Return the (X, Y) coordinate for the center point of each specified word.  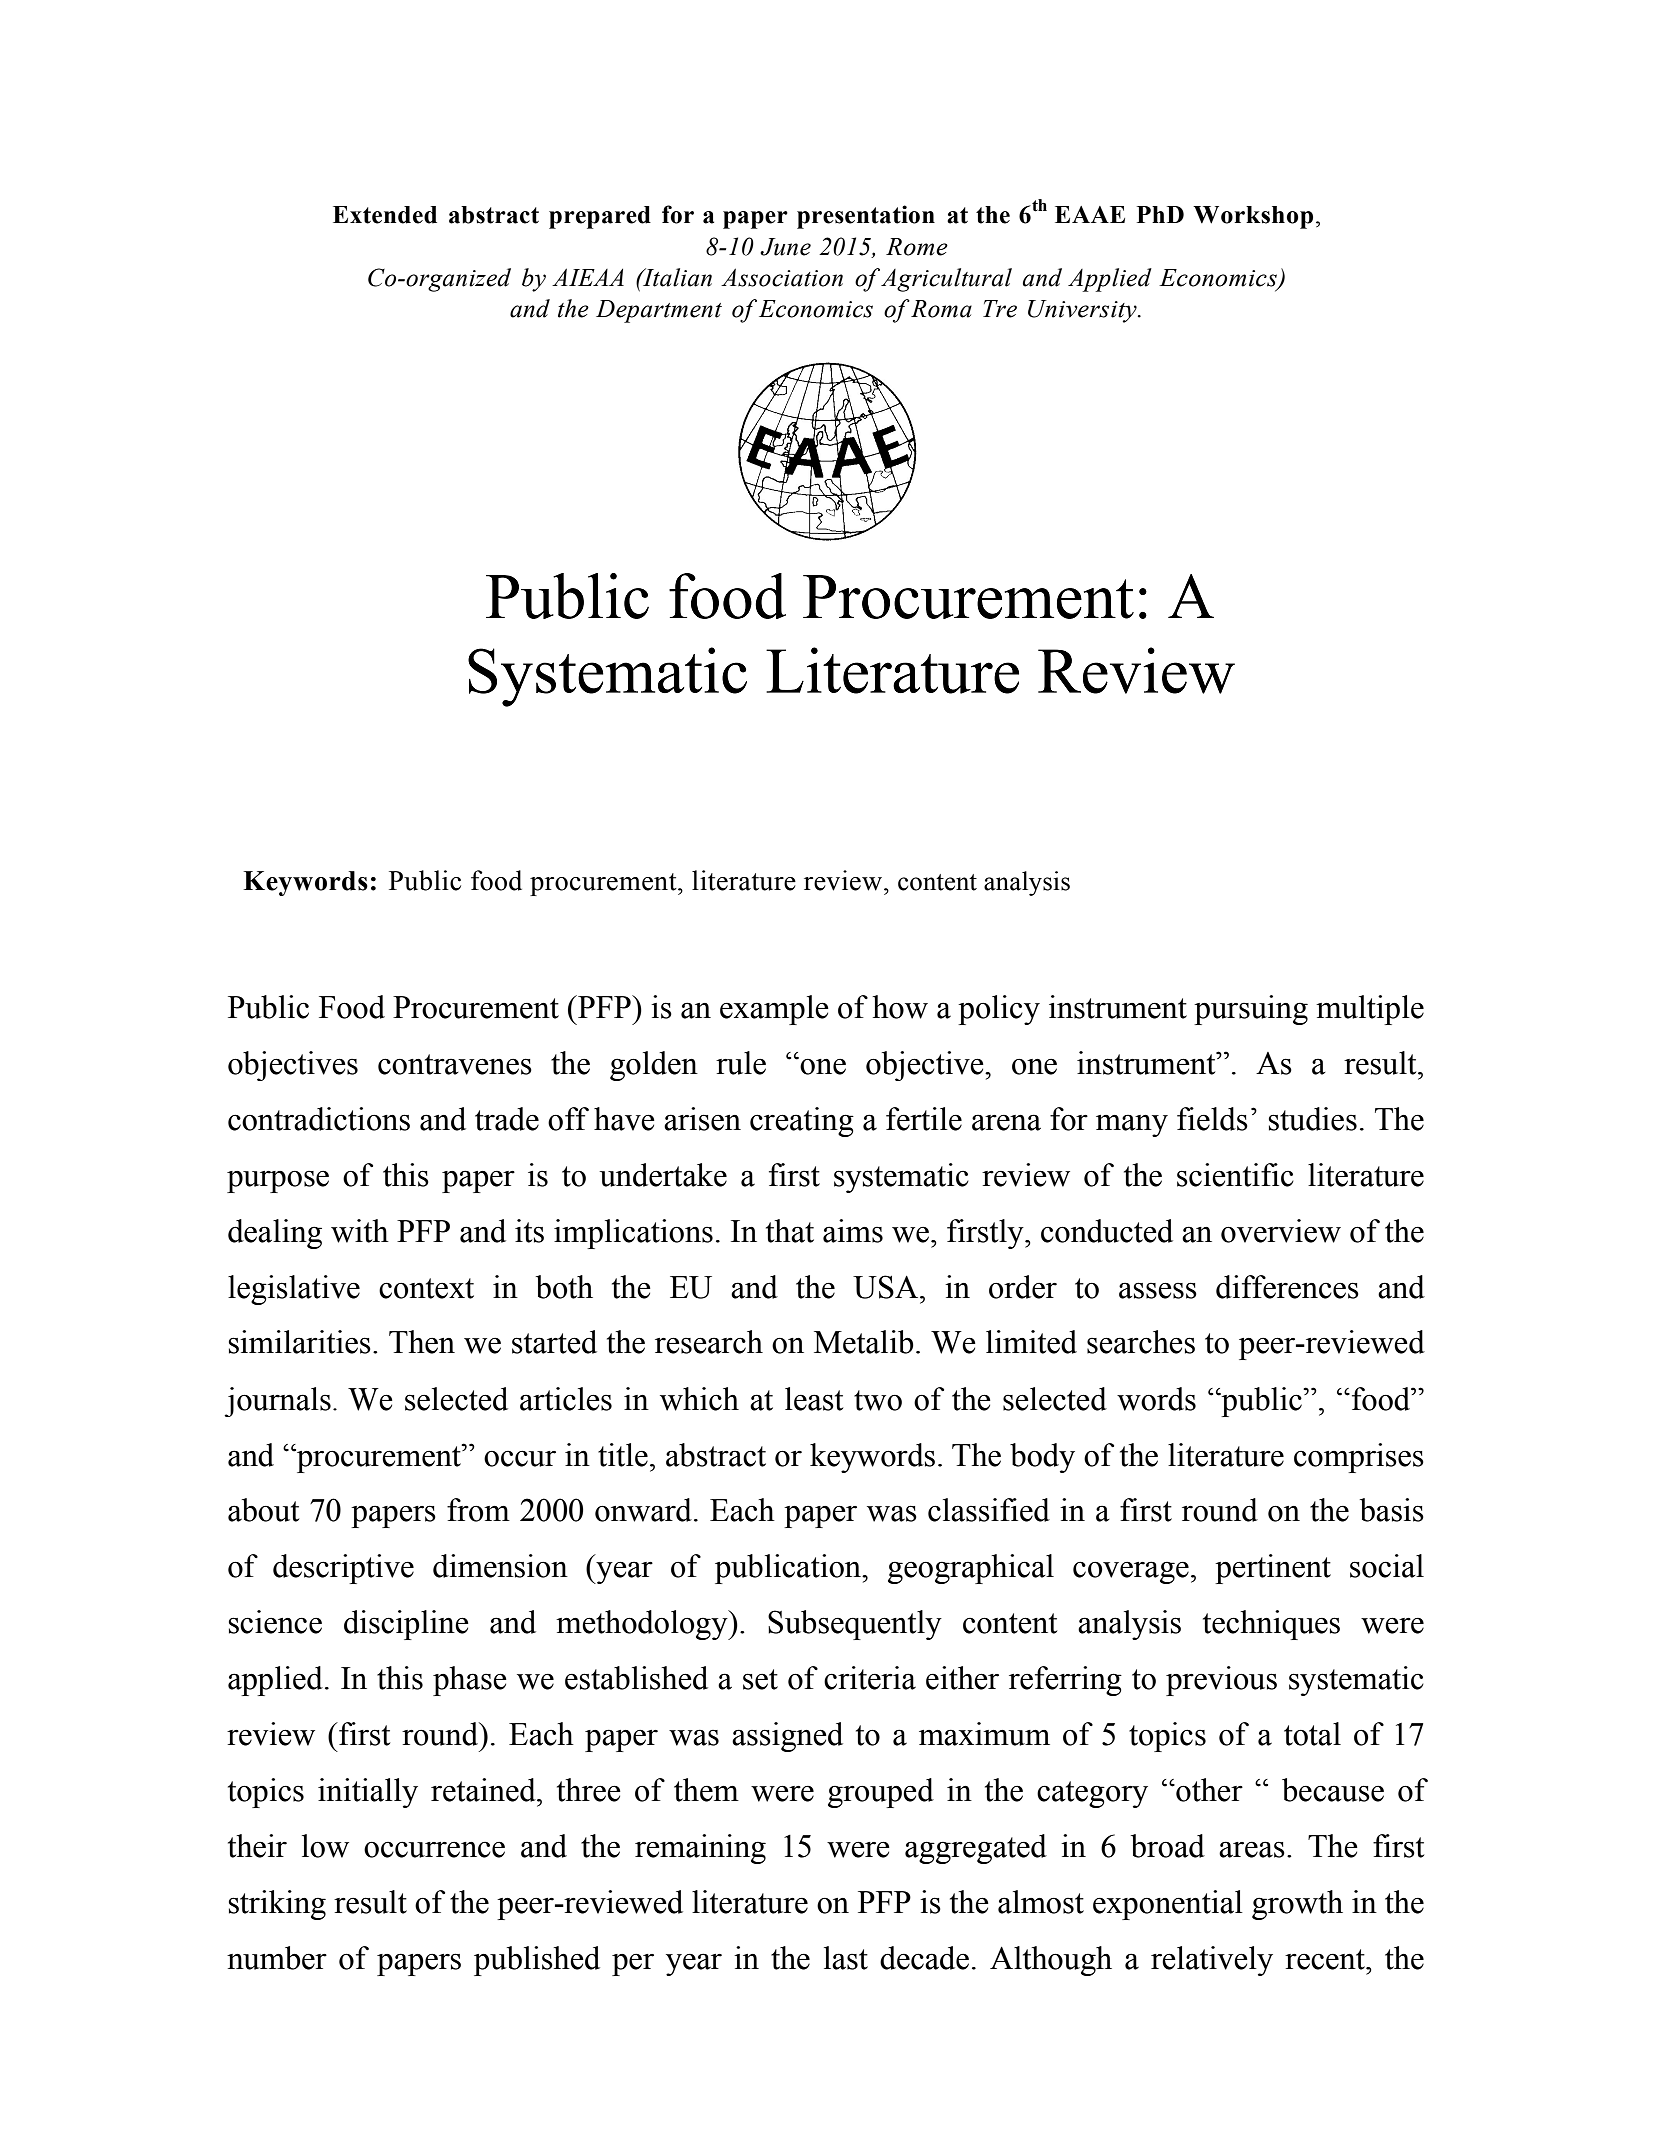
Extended (385, 215)
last (846, 1958)
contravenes (455, 1064)
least (814, 1399)
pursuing (1251, 1010)
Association (782, 277)
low (325, 1846)
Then (422, 1342)
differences (1287, 1287)
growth (1297, 1905)
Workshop (1253, 217)
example (774, 1010)
